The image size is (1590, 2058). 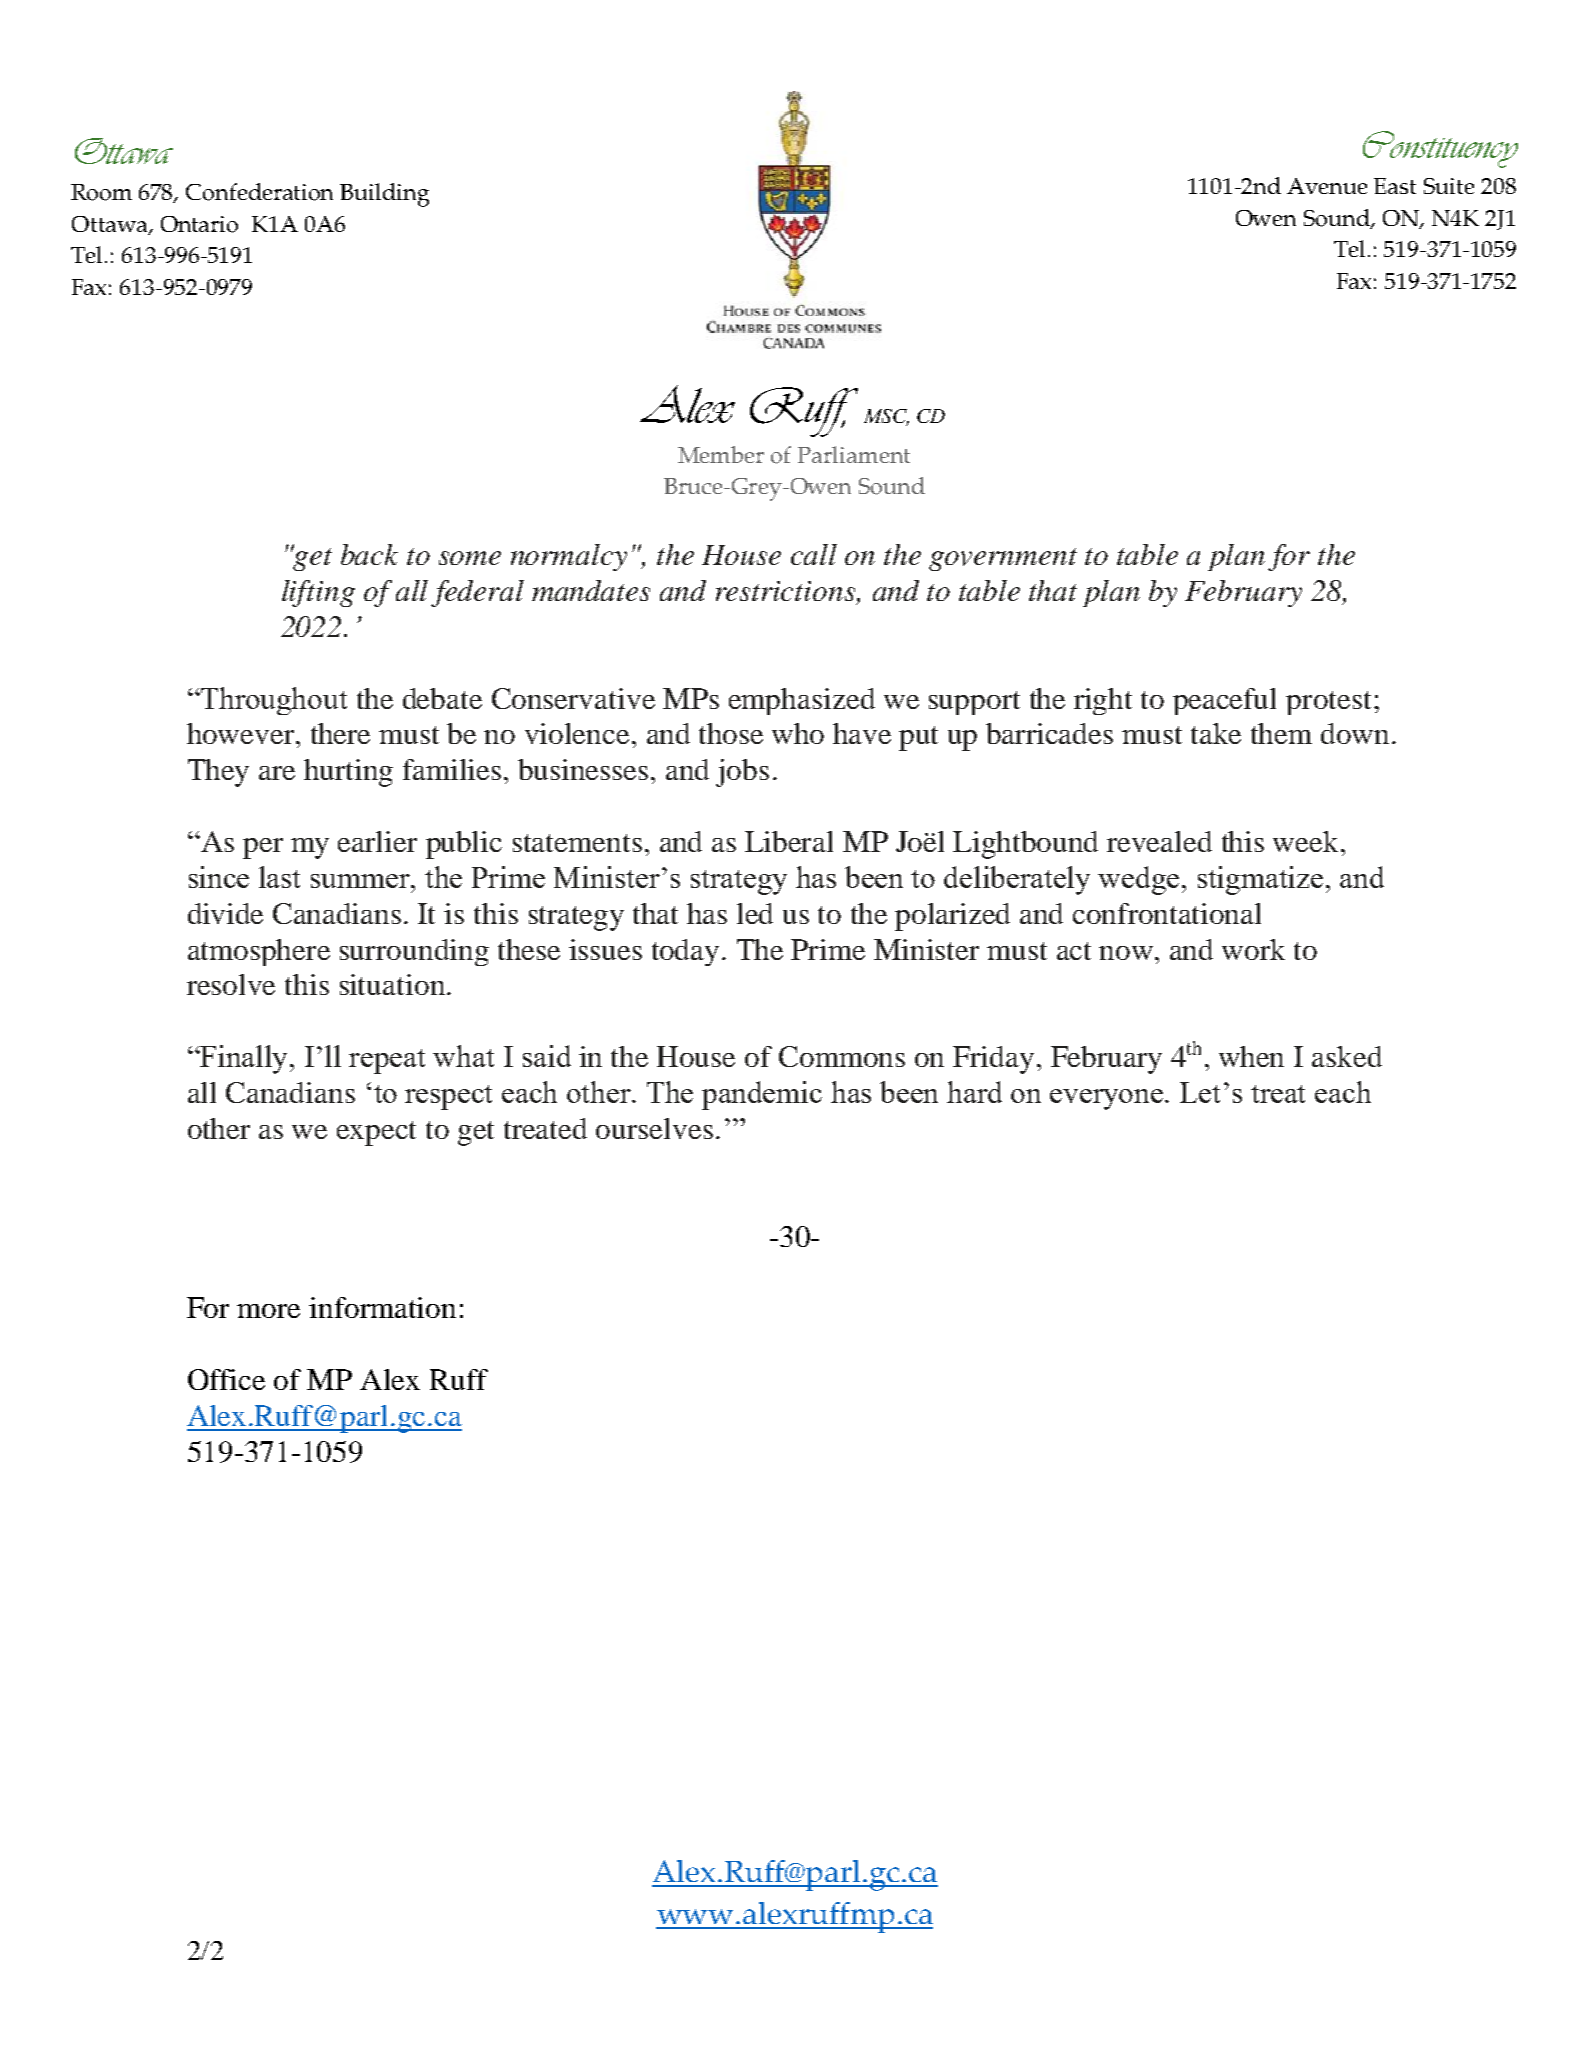 I want to click on jobs, so click(x=742, y=773).
